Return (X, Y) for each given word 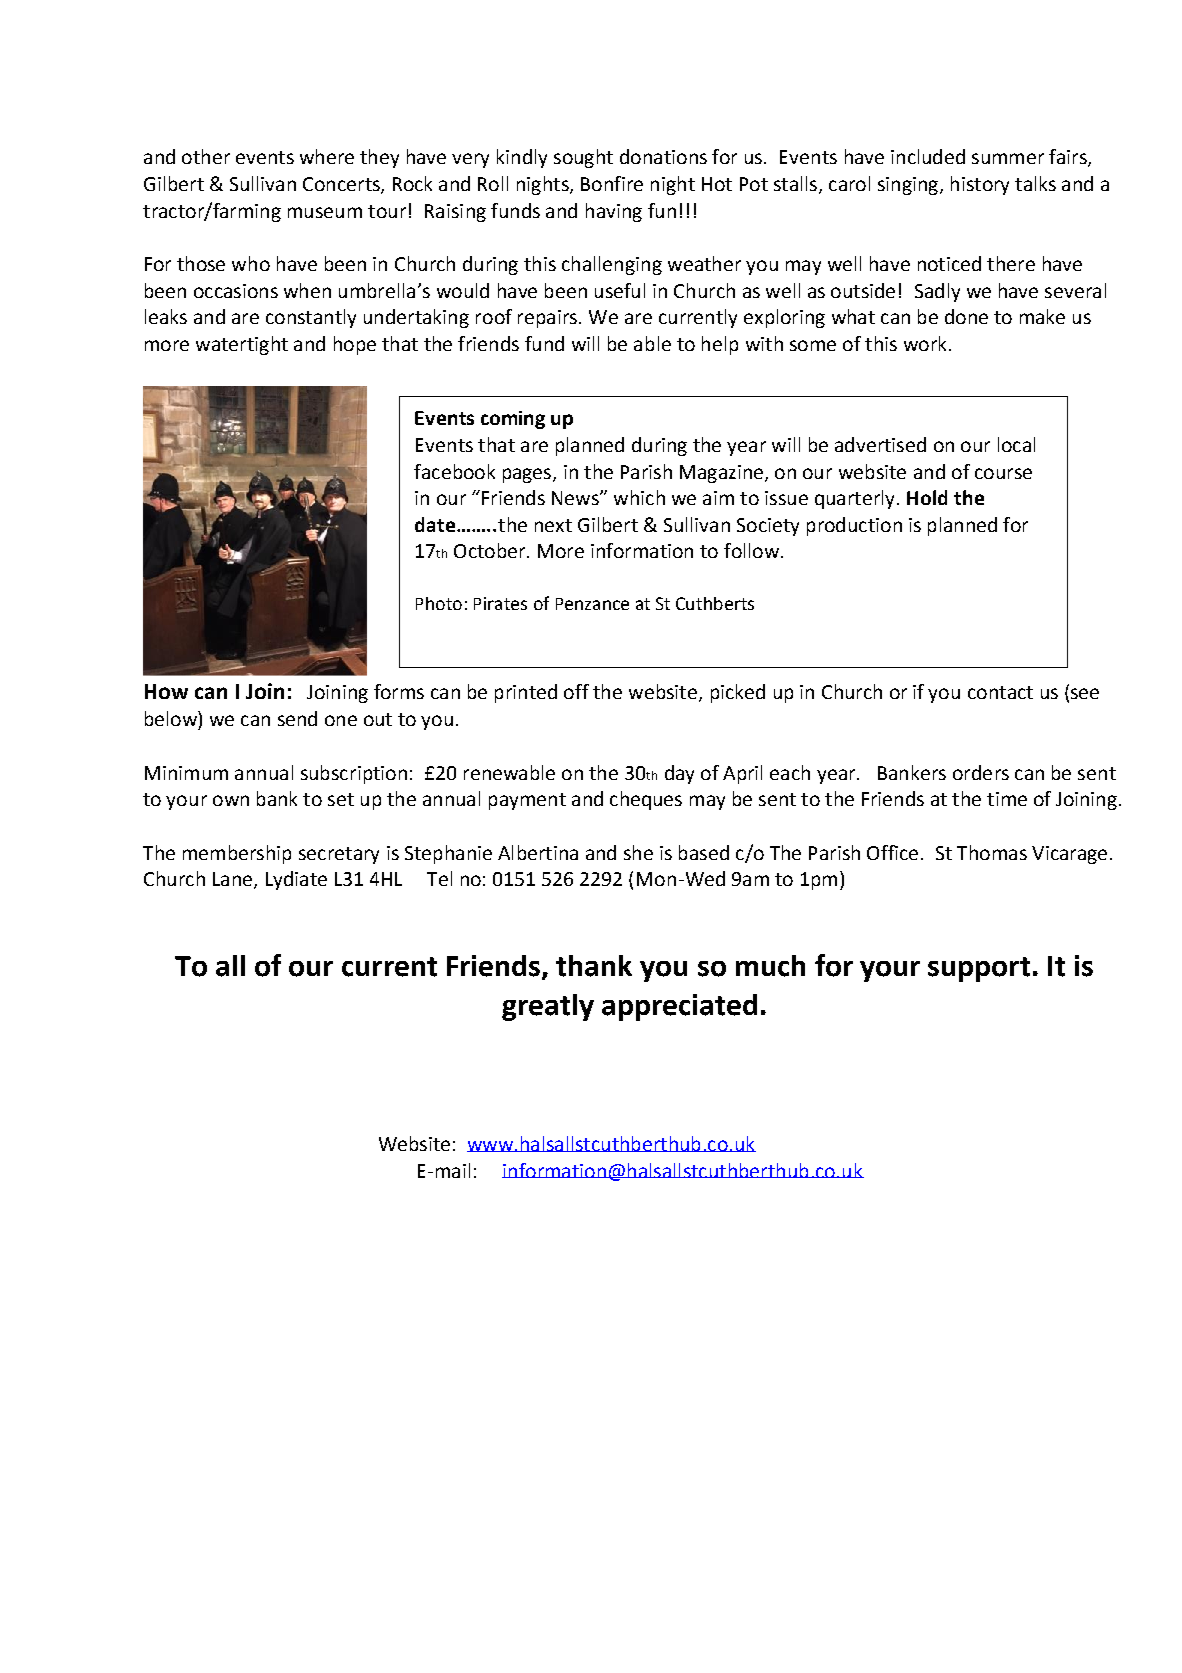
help (720, 345)
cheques (646, 800)
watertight (242, 345)
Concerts (342, 185)
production (854, 526)
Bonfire (612, 183)
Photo (439, 603)
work (925, 343)
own (231, 800)
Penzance (592, 604)
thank (594, 966)
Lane (234, 880)
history (980, 185)
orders (981, 772)
